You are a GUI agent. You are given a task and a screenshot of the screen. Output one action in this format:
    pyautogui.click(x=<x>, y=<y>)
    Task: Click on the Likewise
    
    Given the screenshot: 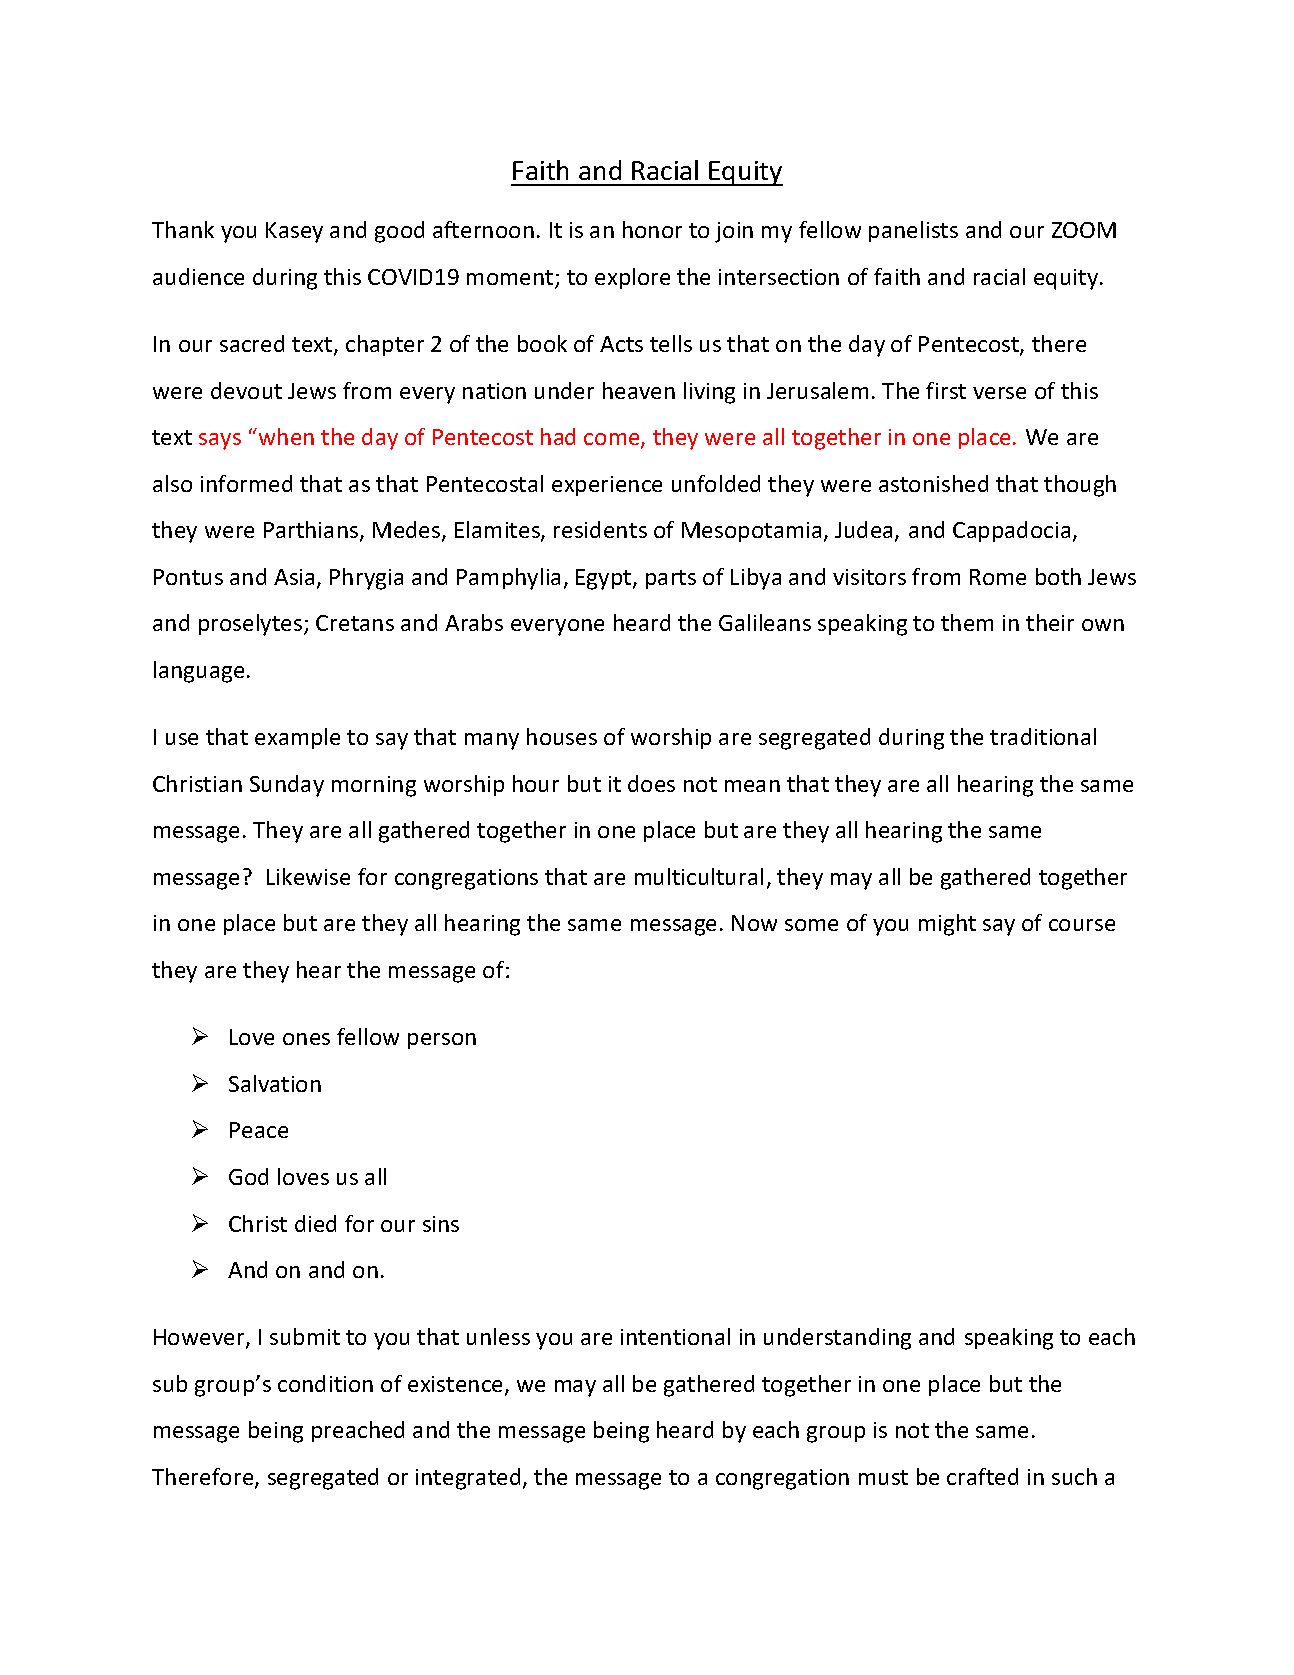 What is the action you would take?
    pyautogui.click(x=308, y=876)
